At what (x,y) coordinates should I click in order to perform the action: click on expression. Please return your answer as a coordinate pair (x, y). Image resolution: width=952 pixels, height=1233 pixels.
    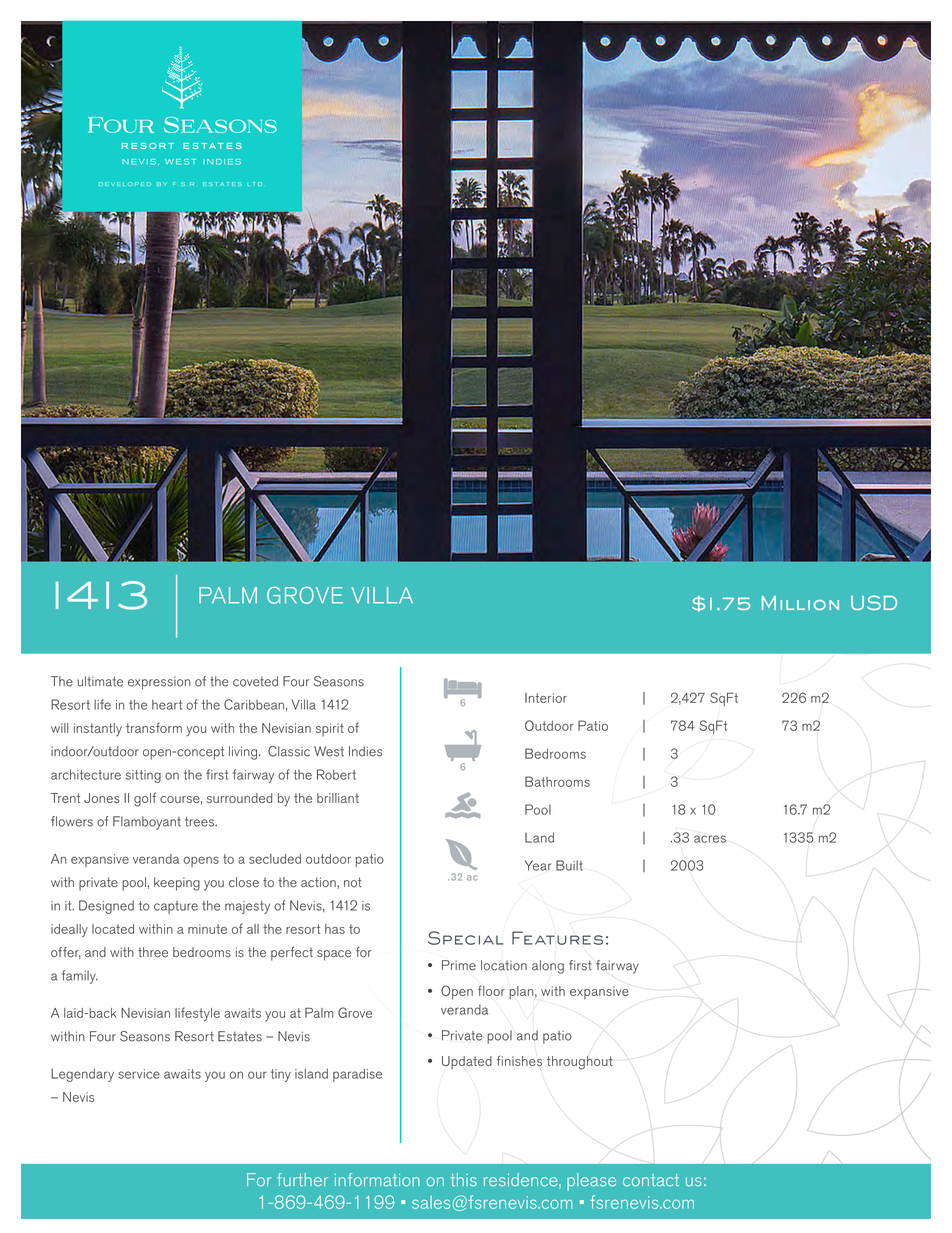
    Looking at the image, I should click on (159, 683).
